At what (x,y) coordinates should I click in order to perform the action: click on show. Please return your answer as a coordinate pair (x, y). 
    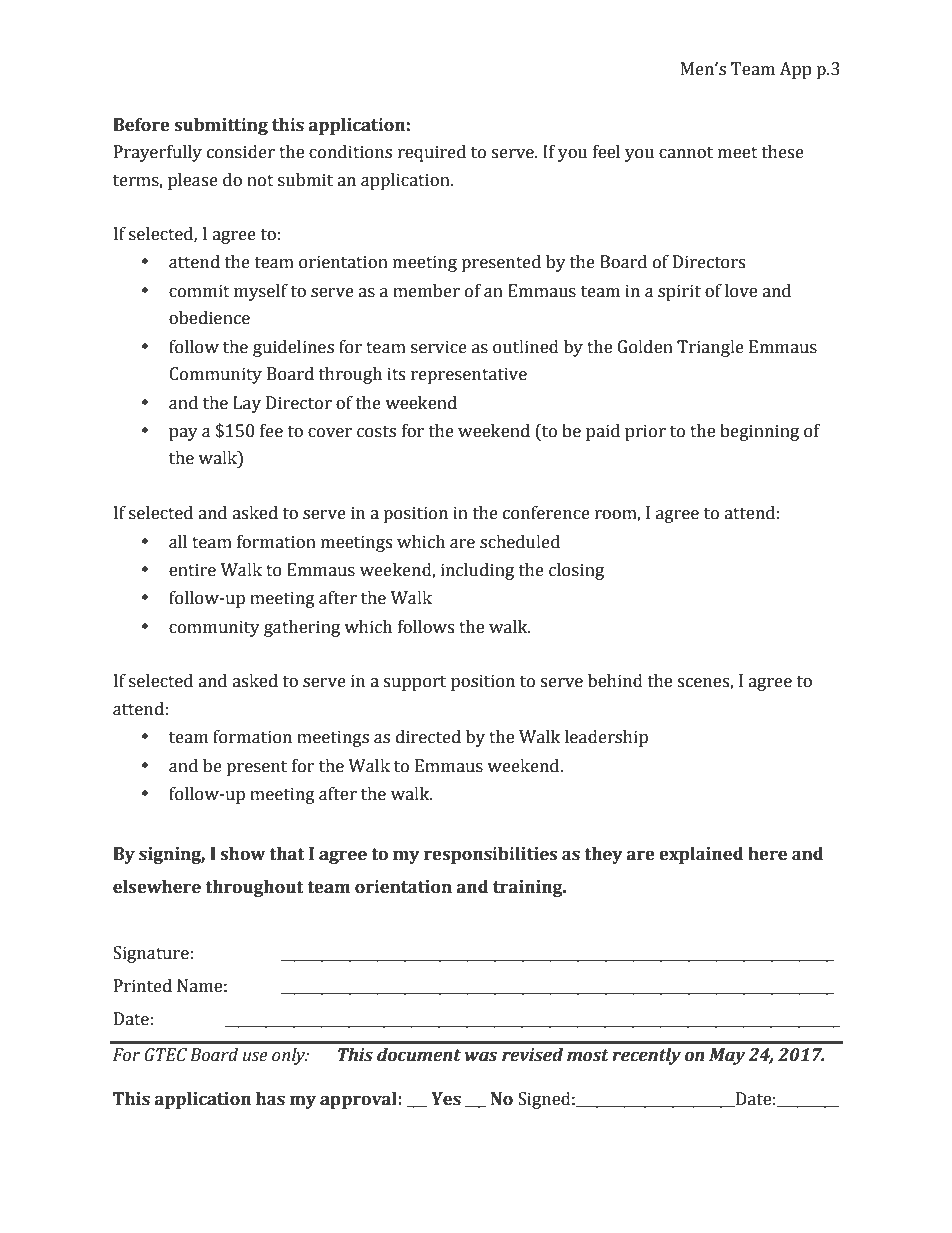
    Looking at the image, I should click on (243, 854).
